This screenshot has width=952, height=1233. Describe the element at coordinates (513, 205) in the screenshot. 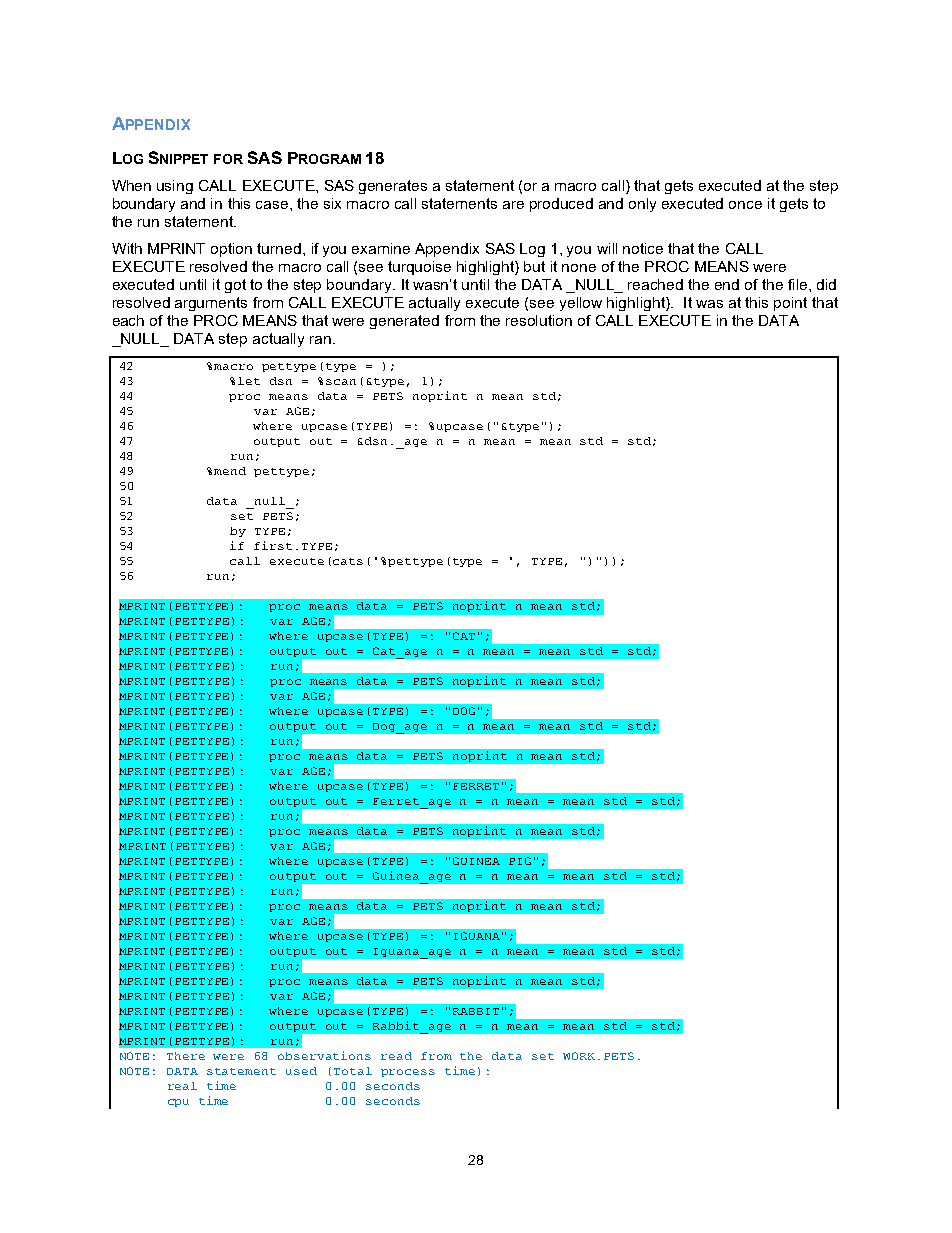

I see `are` at that location.
